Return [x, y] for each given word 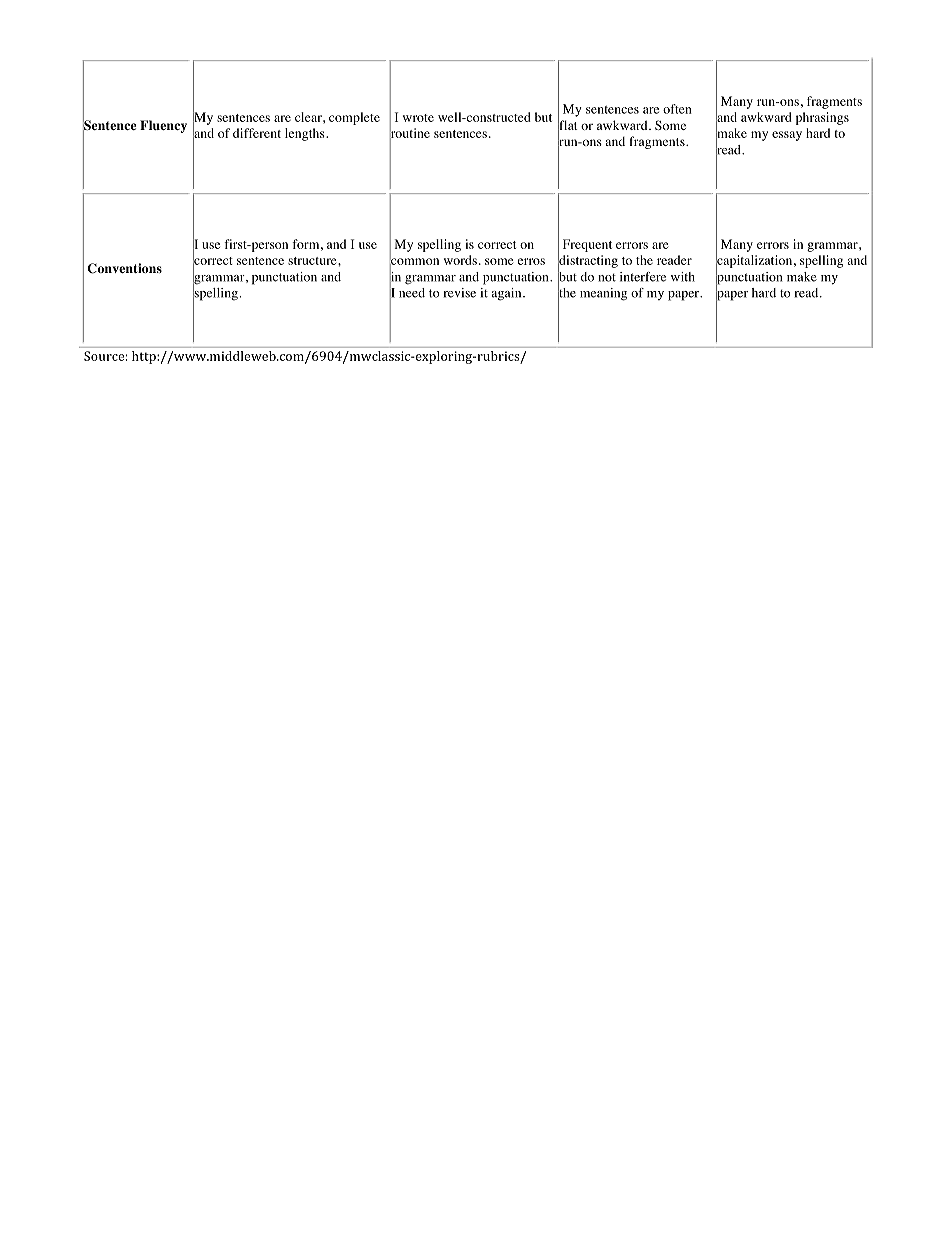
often [677, 109]
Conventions [124, 268]
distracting [588, 261]
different [257, 133]
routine [410, 133]
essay [787, 136]
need [412, 293]
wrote [418, 118]
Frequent [587, 245]
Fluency [163, 126]
